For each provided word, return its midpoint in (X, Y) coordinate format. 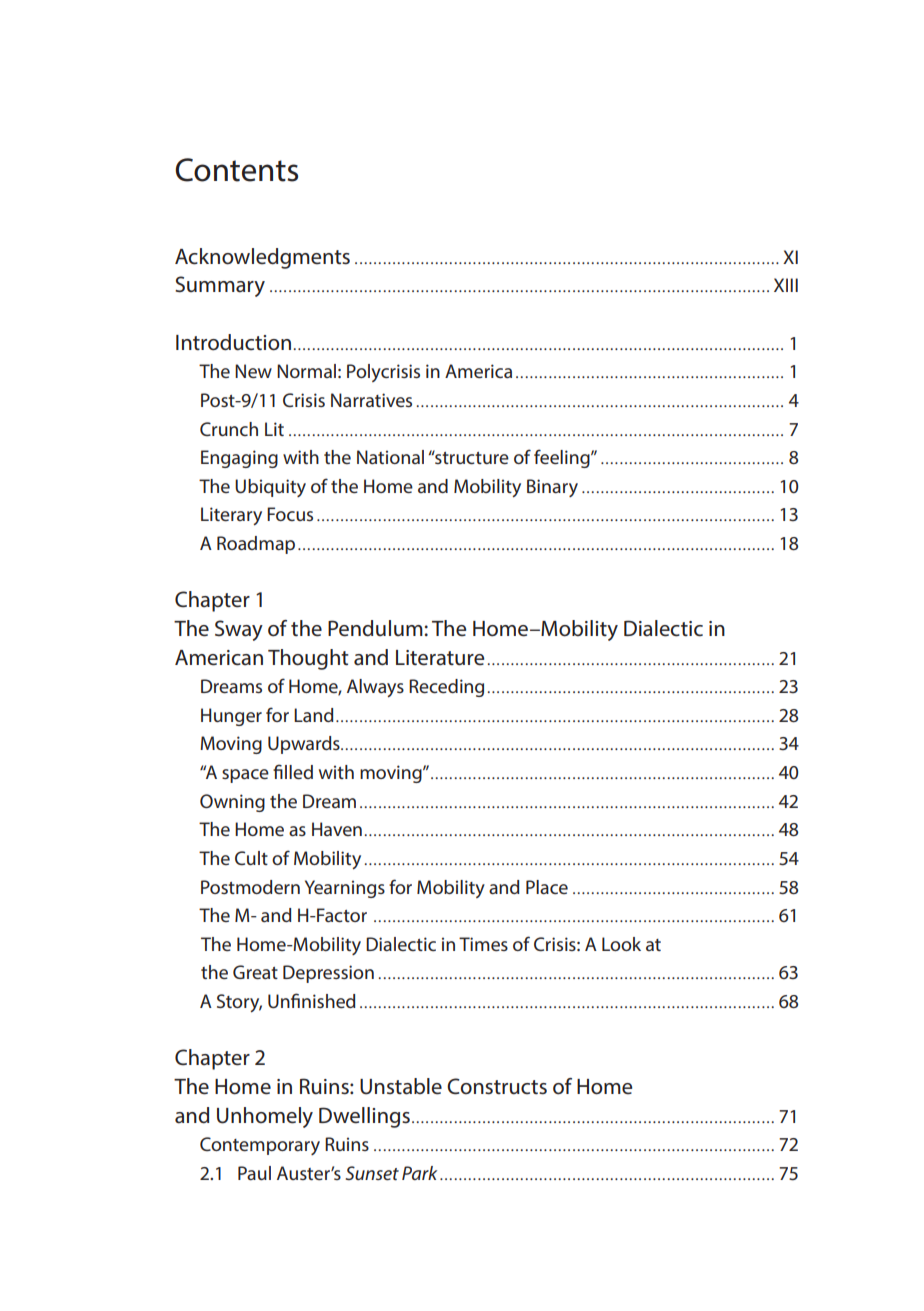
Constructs (497, 1086)
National (390, 457)
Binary (552, 488)
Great (255, 972)
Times (483, 944)
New (253, 371)
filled (293, 771)
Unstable (401, 1086)
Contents (236, 170)
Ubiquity (270, 488)
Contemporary (260, 1146)
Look (621, 944)
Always (375, 688)
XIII (786, 285)
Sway (239, 630)
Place (547, 887)
